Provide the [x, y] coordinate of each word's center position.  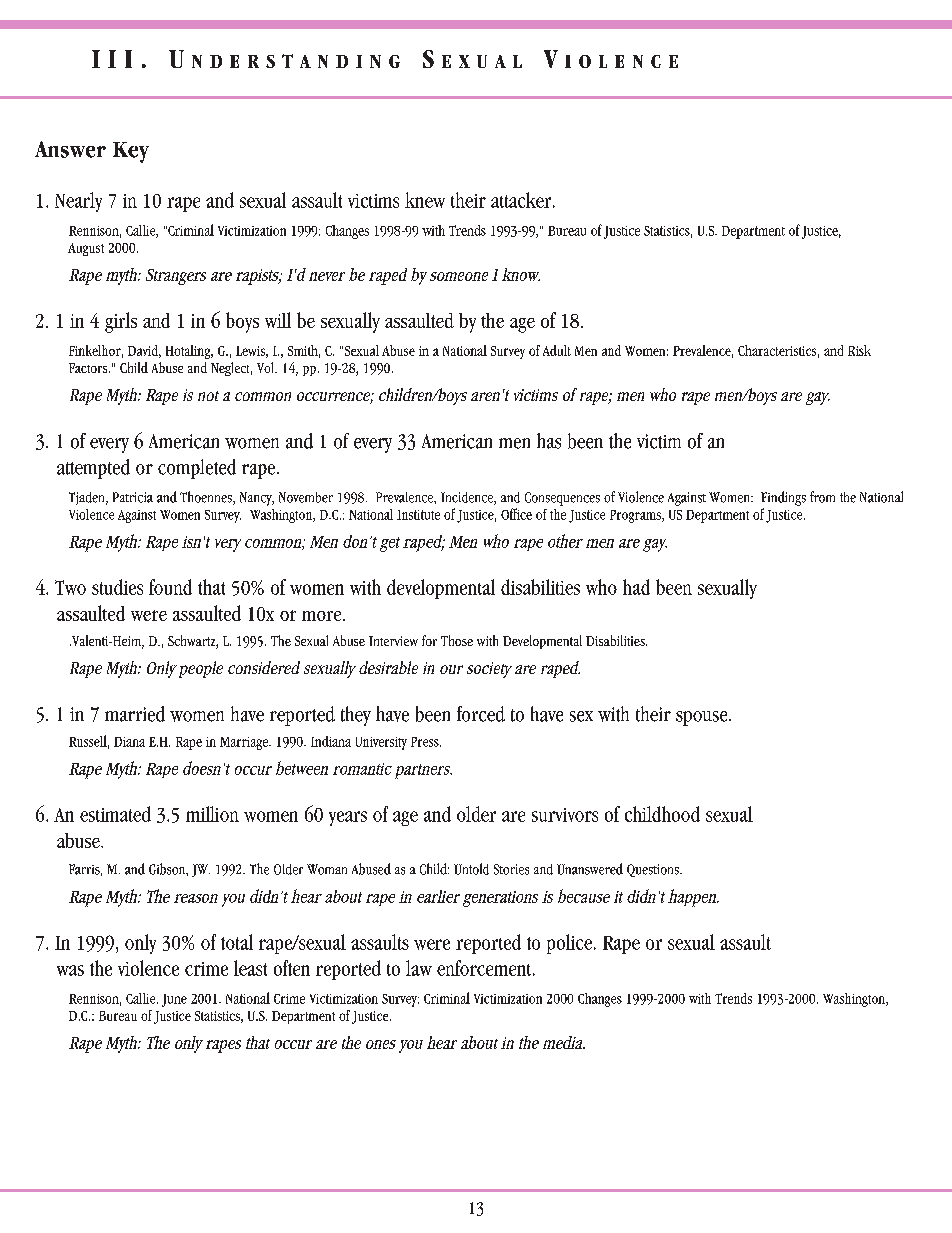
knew [425, 200]
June [174, 1000]
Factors [89, 368]
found [170, 587]
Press [426, 742]
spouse [703, 718]
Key [131, 152]
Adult [557, 350]
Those [457, 640]
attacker [522, 200]
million [212, 814]
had [636, 587]
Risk [859, 350]
